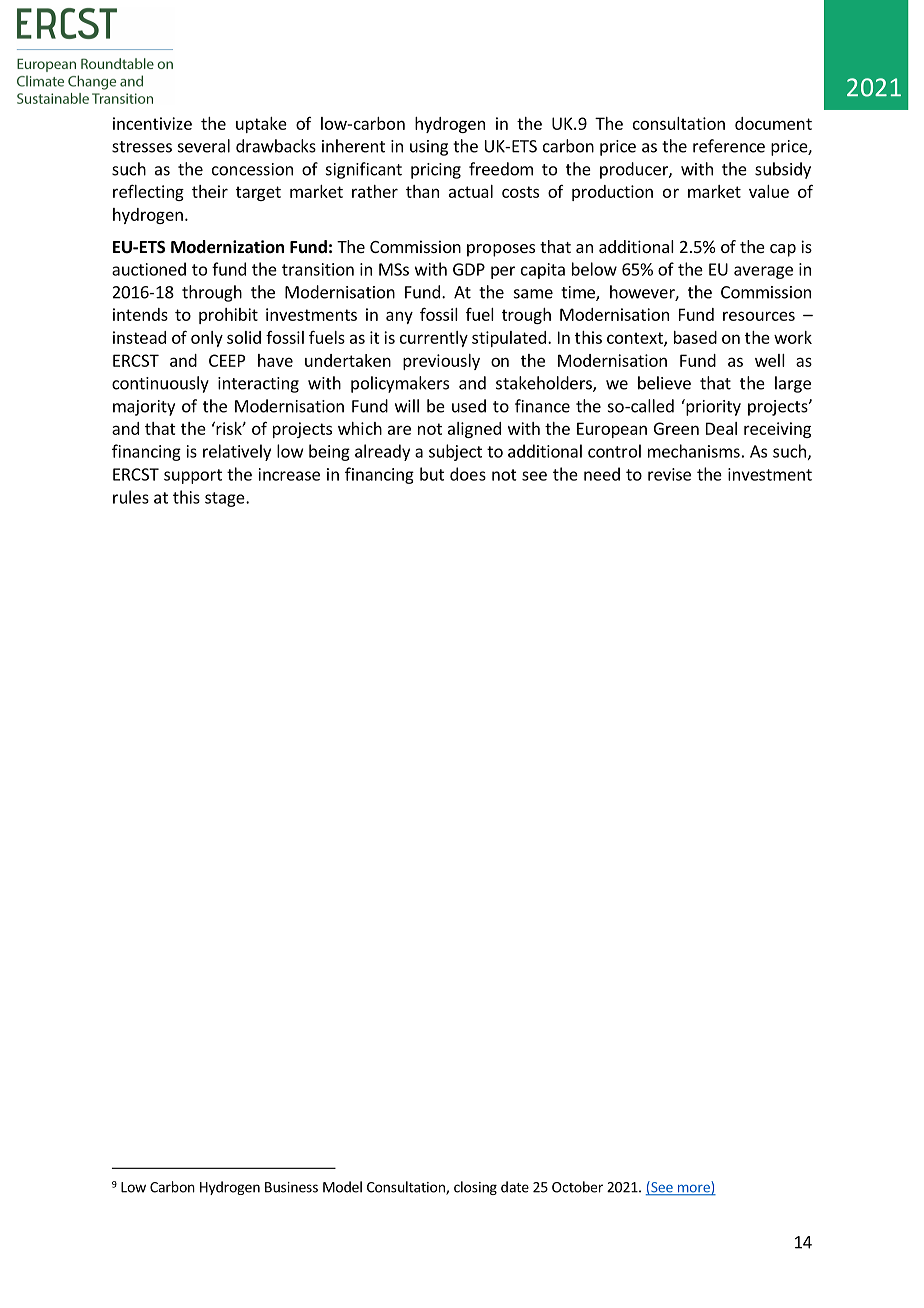  What do you see at coordinates (204, 146) in the page?
I see `several` at bounding box center [204, 146].
